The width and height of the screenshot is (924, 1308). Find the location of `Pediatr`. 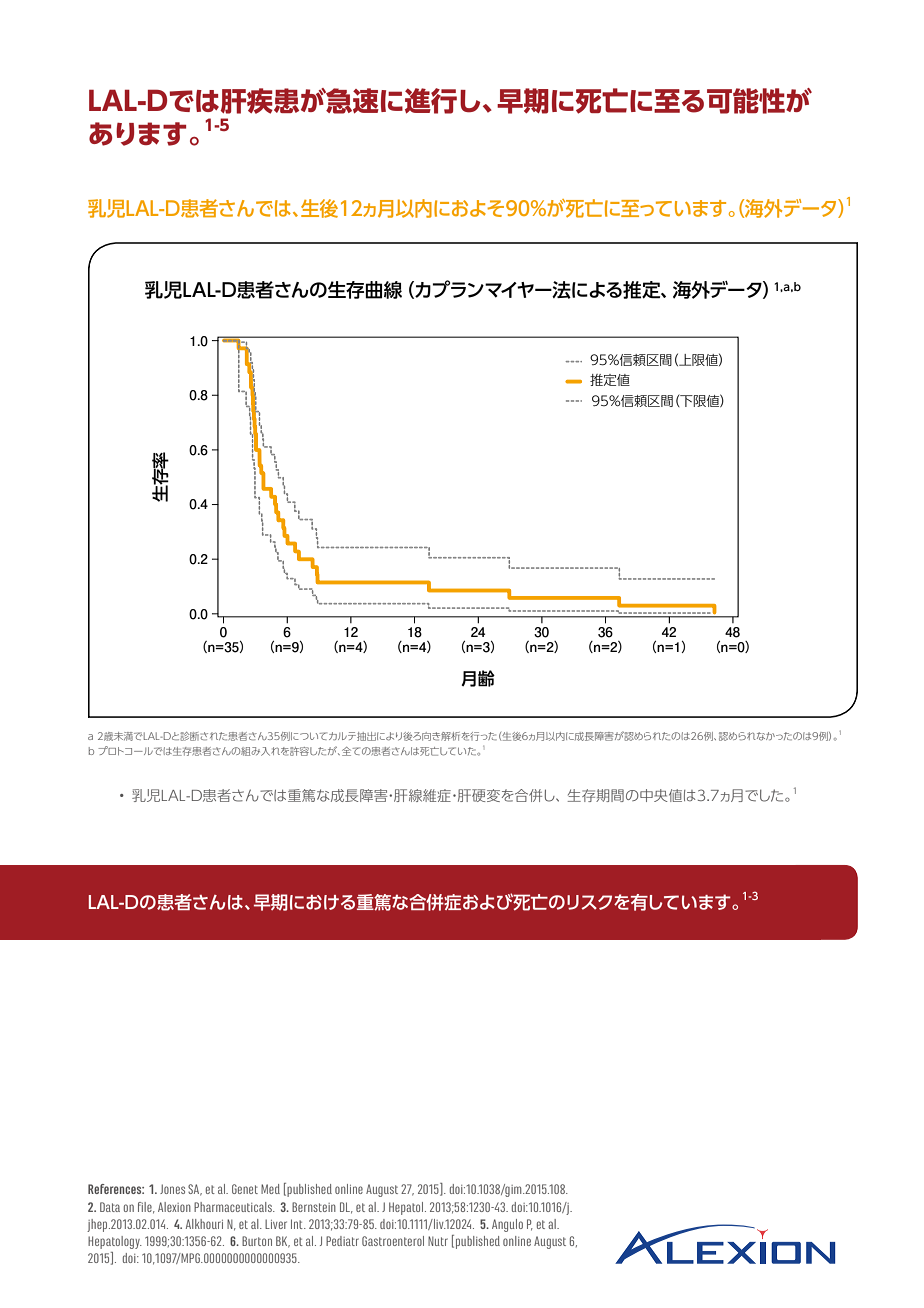

Pediatr is located at coordinates (342, 1241).
